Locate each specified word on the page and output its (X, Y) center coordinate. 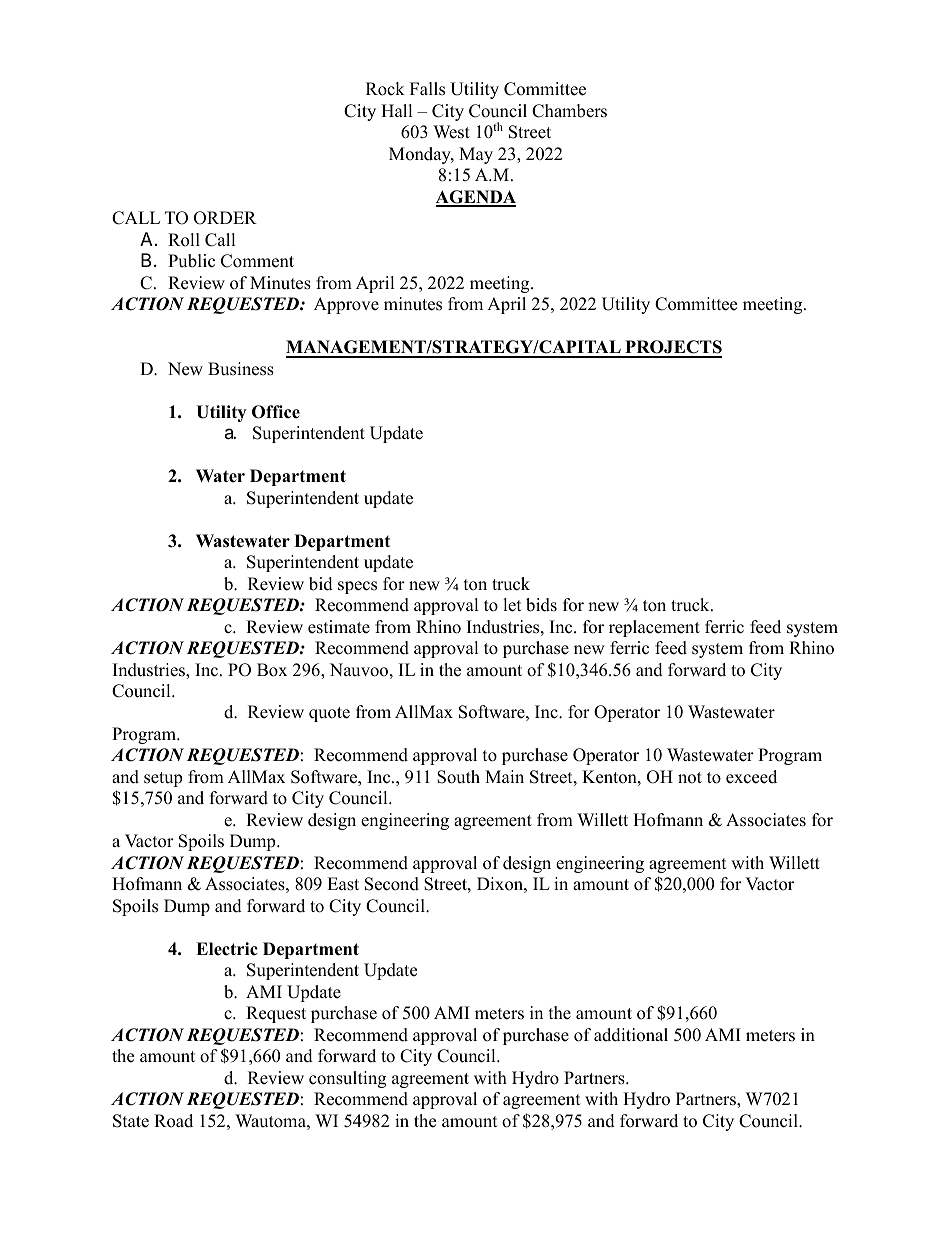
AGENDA (476, 198)
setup (163, 779)
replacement (654, 628)
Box (272, 670)
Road (173, 1121)
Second (392, 884)
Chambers (569, 111)
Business (241, 369)
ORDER (225, 218)
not (690, 778)
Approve (346, 305)
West (451, 132)
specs (357, 587)
